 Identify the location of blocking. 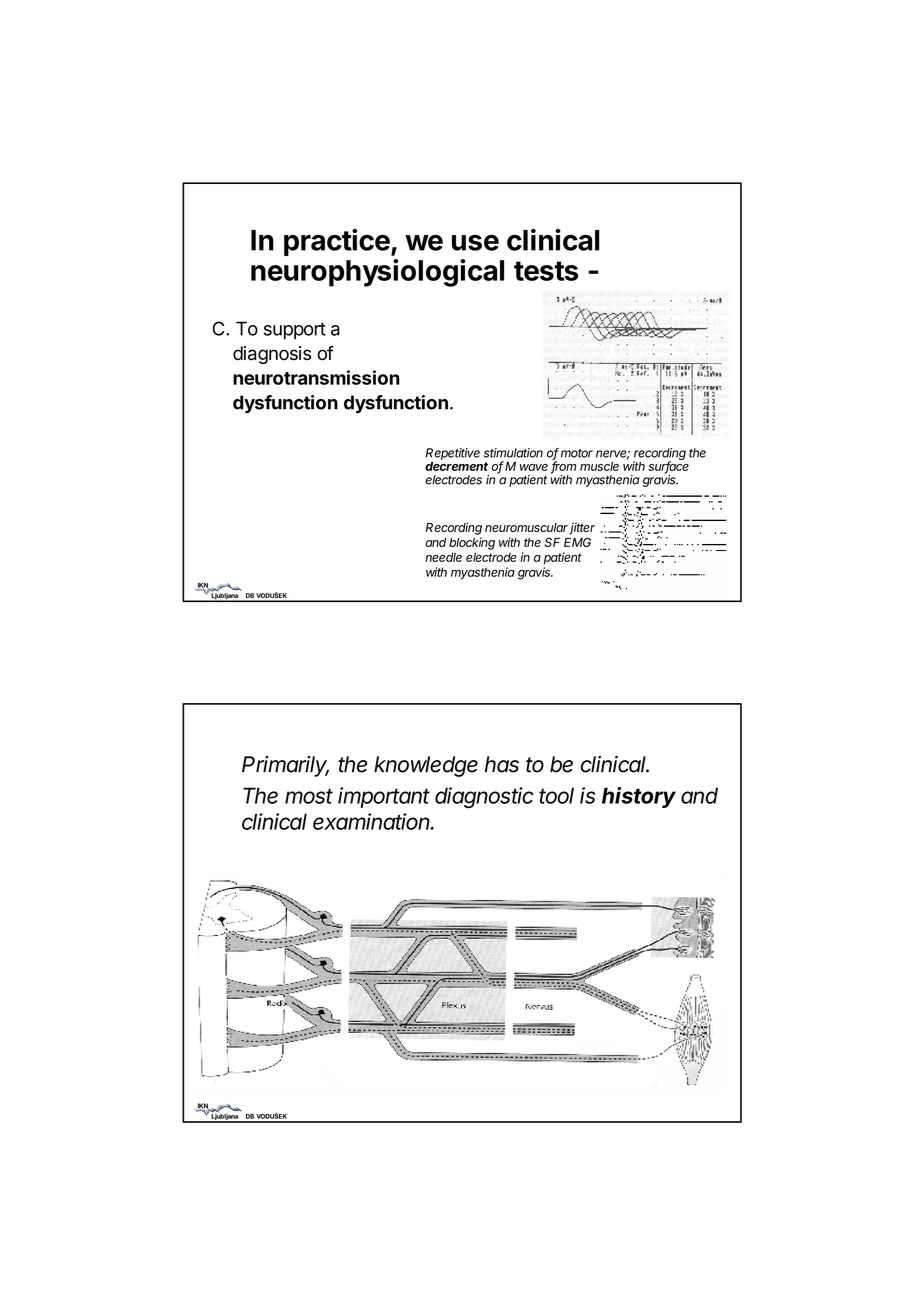
(472, 543).
